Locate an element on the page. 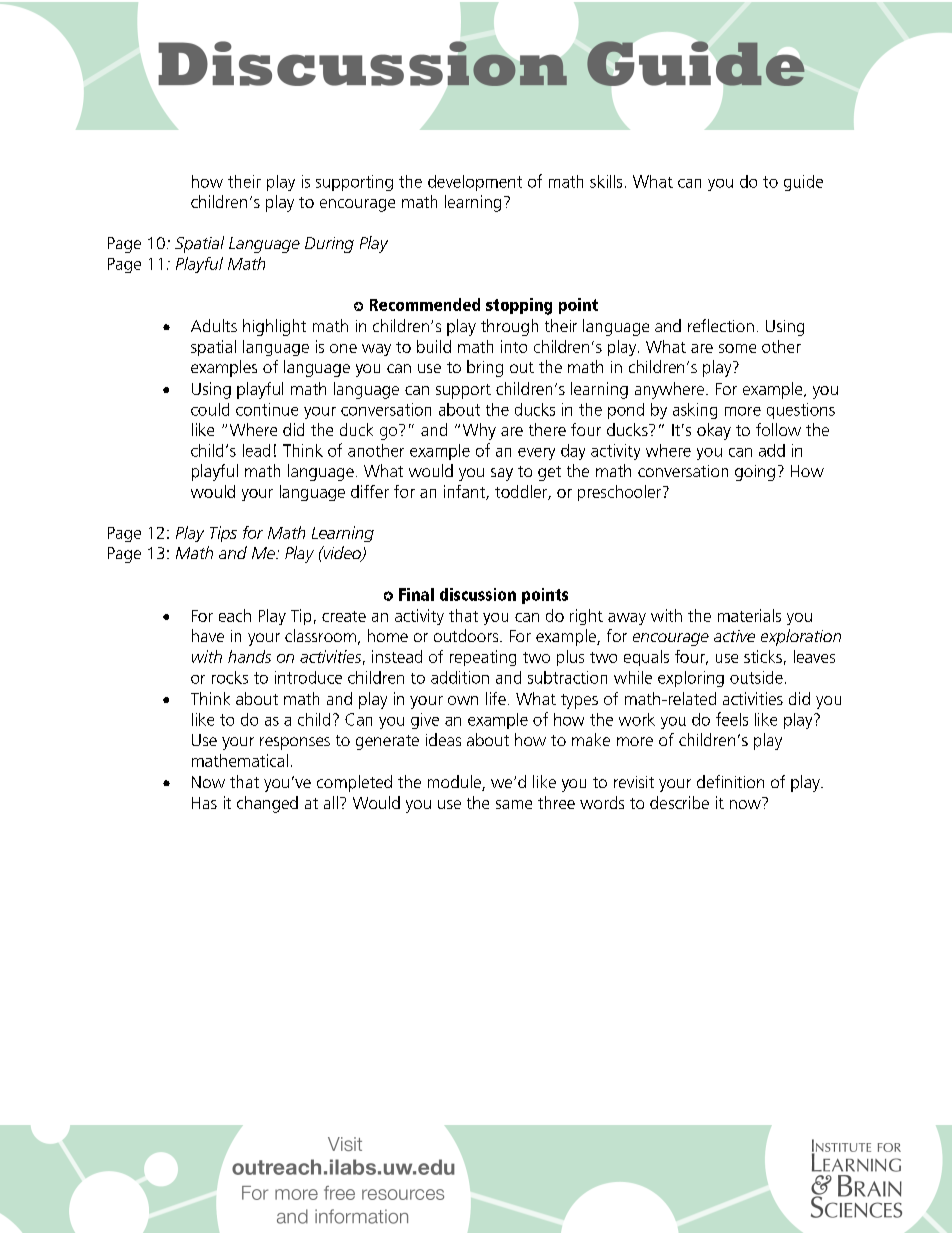 This document has height=1233, width=952. same is located at coordinates (514, 804).
